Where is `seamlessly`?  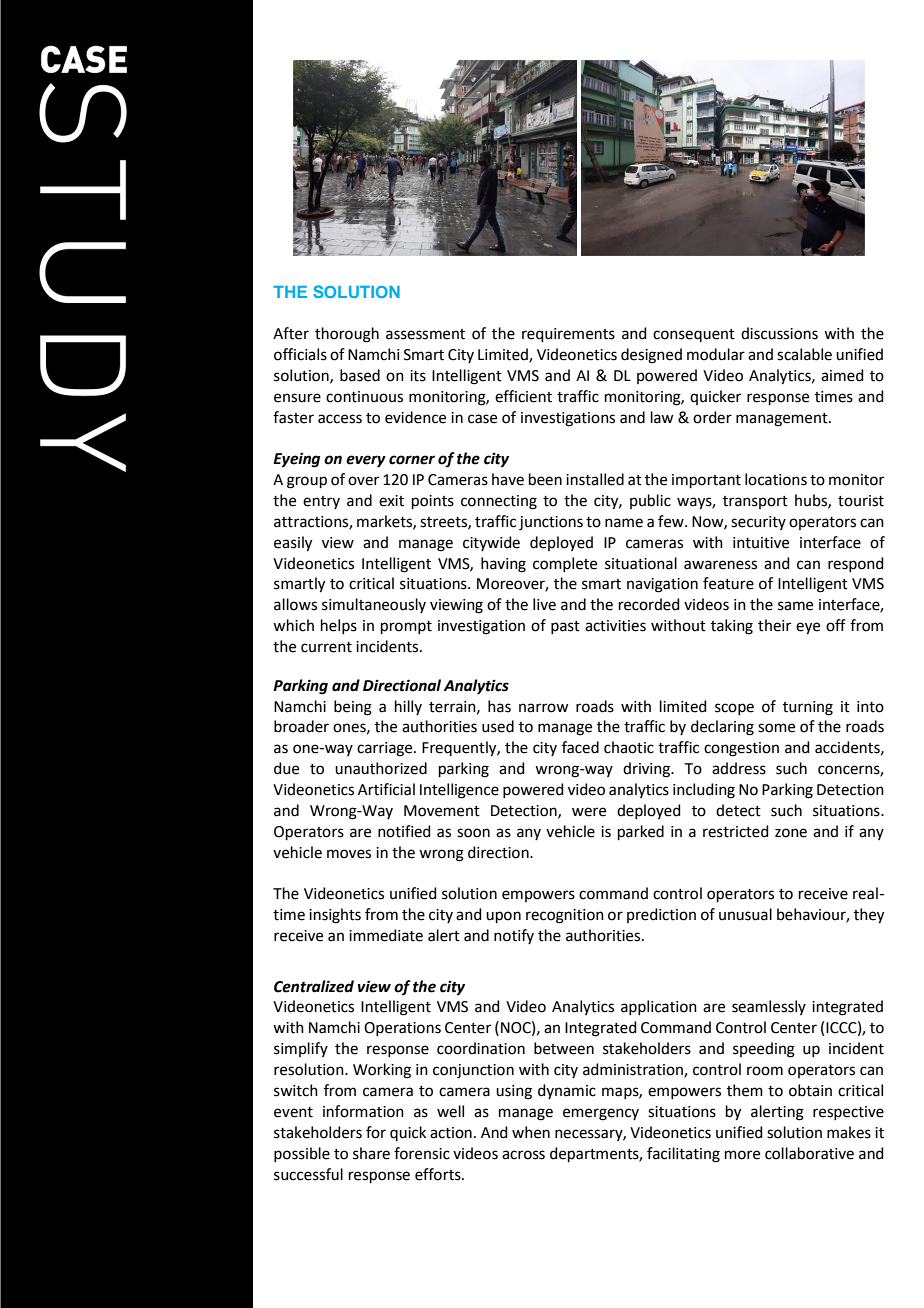 seamlessly is located at coordinates (769, 1007).
